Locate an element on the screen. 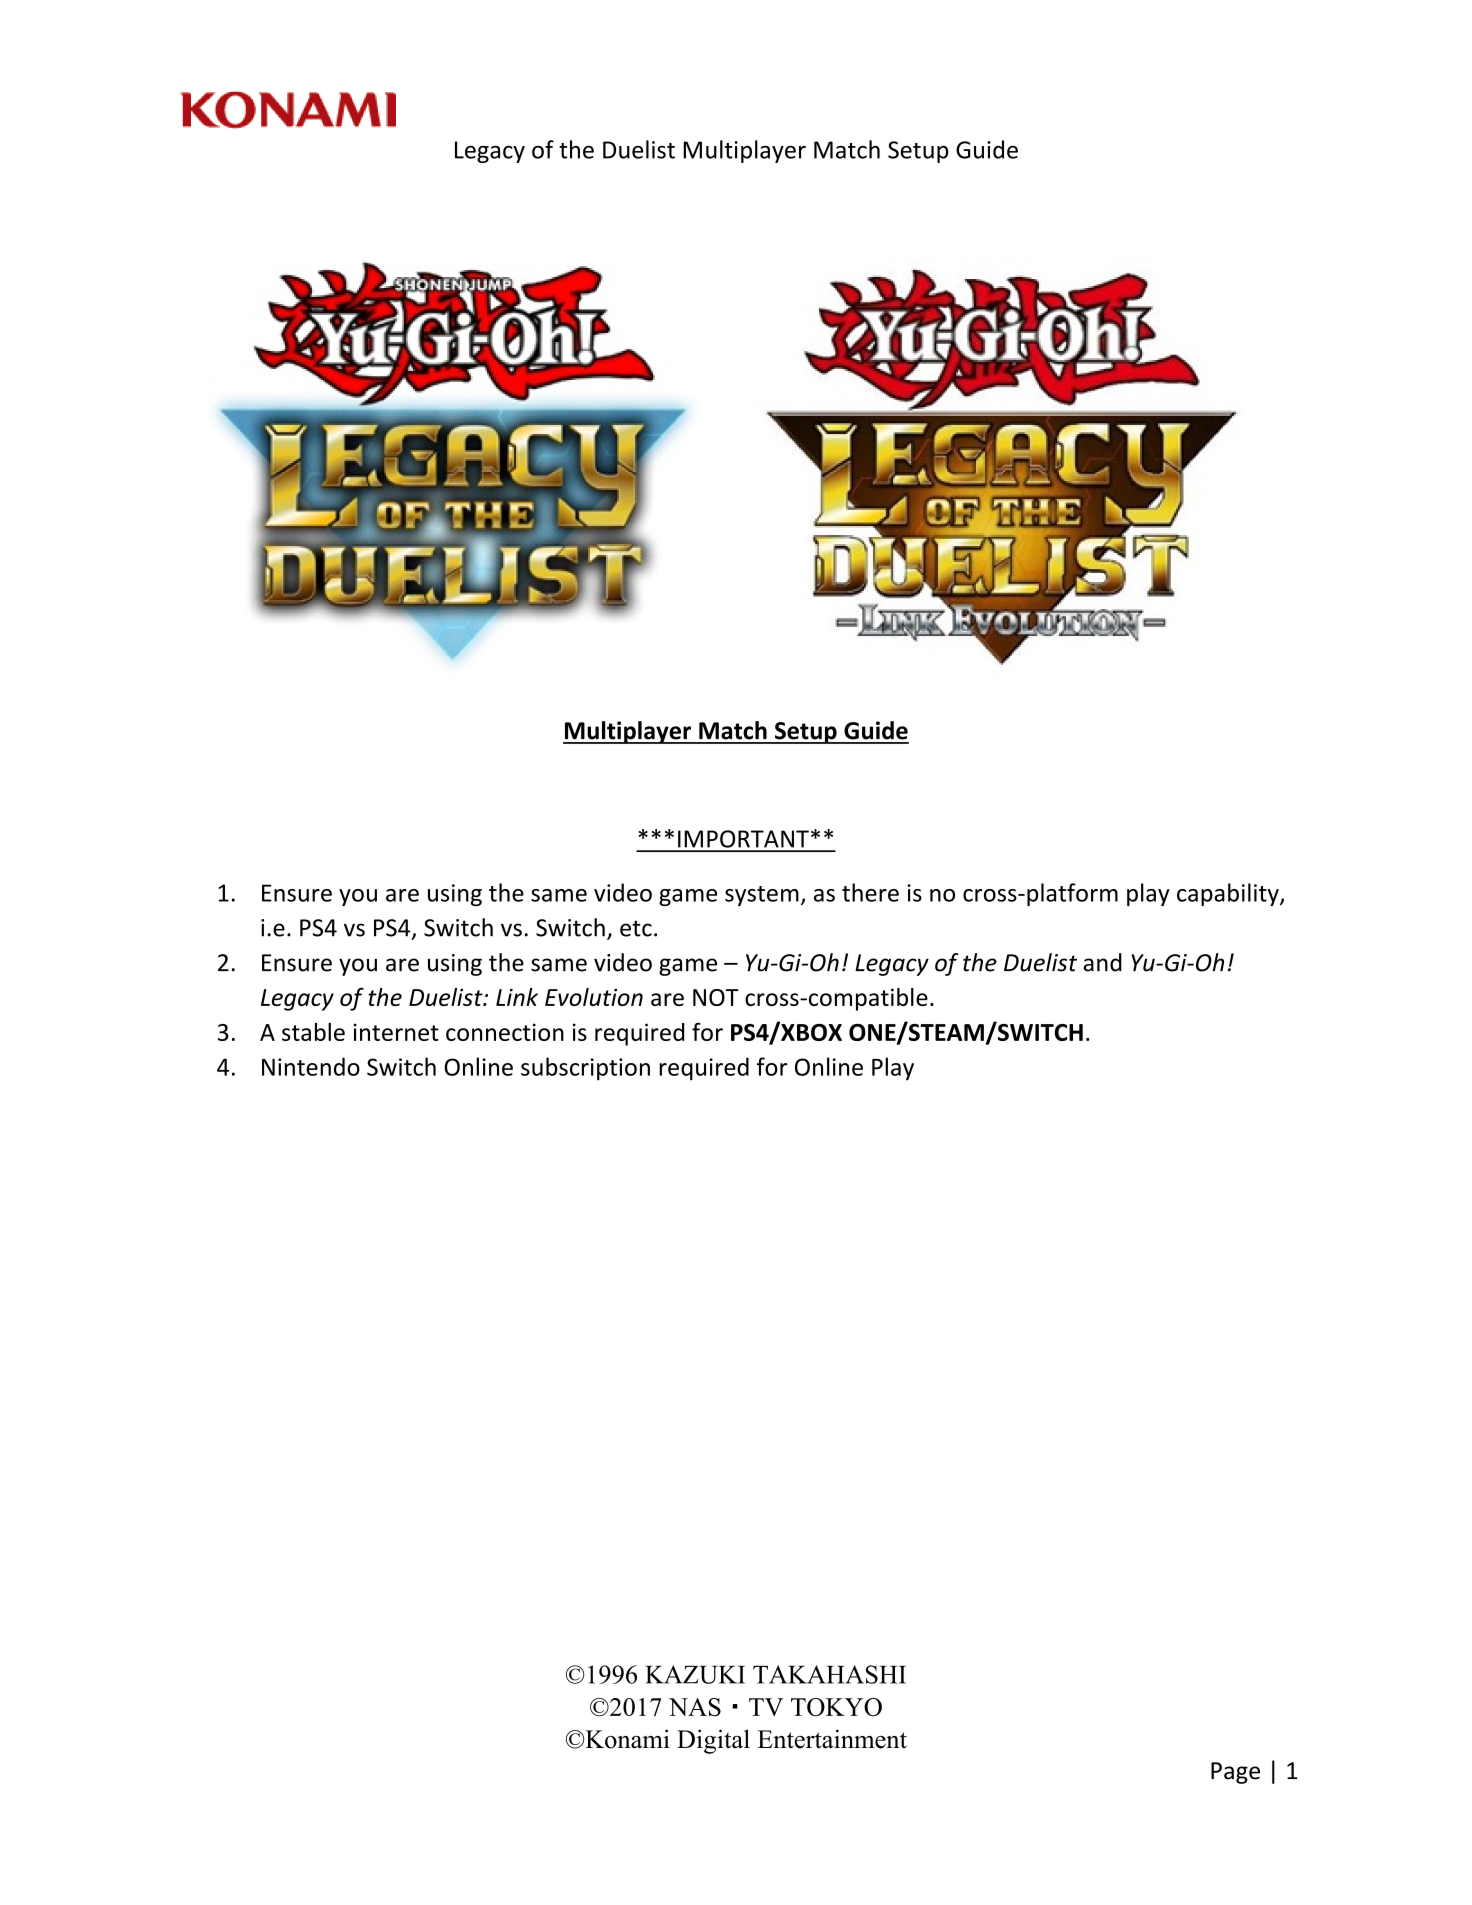 This screenshot has height=1905, width=1472. and is located at coordinates (1103, 962).
